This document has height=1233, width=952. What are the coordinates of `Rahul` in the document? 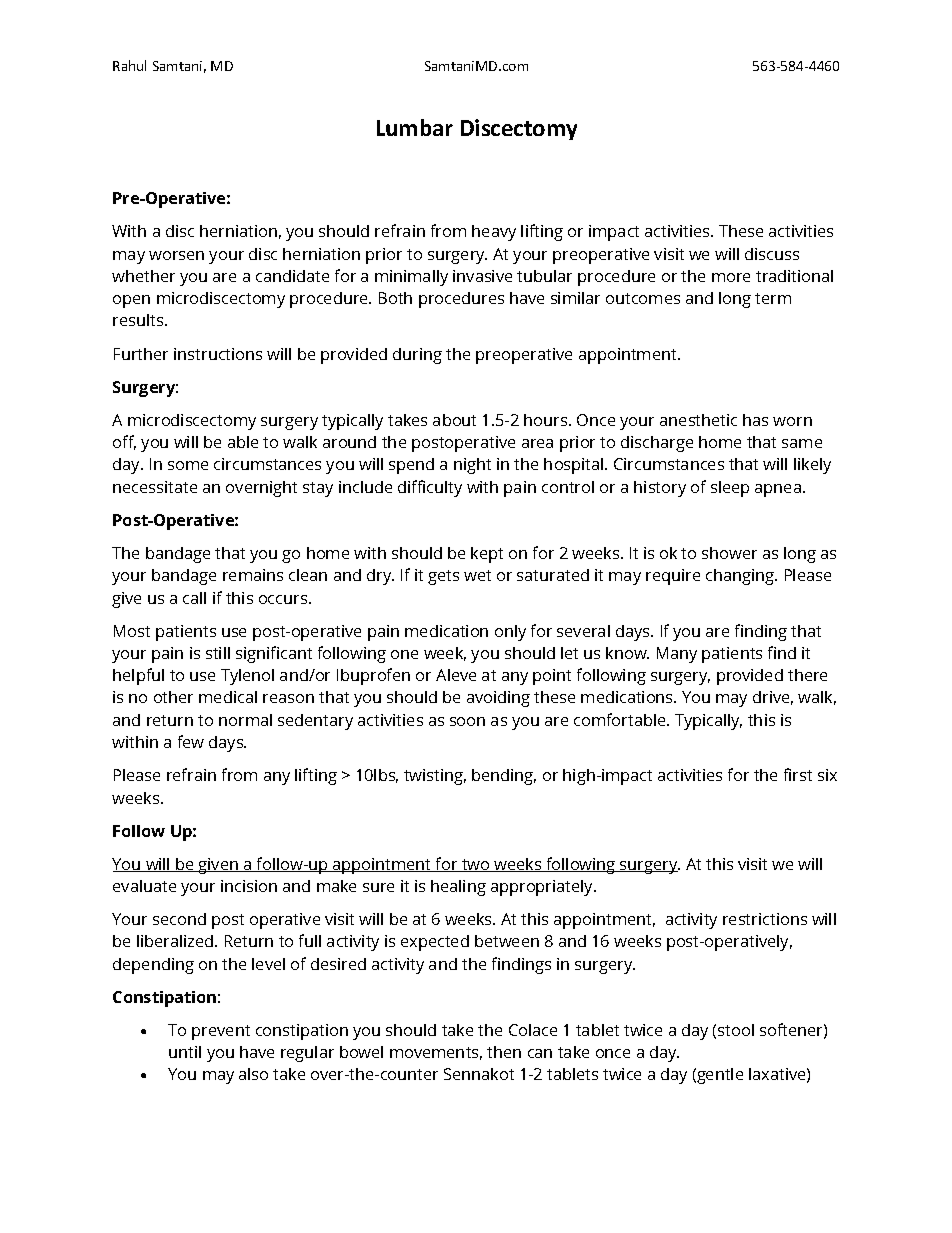 It's located at (129, 65).
